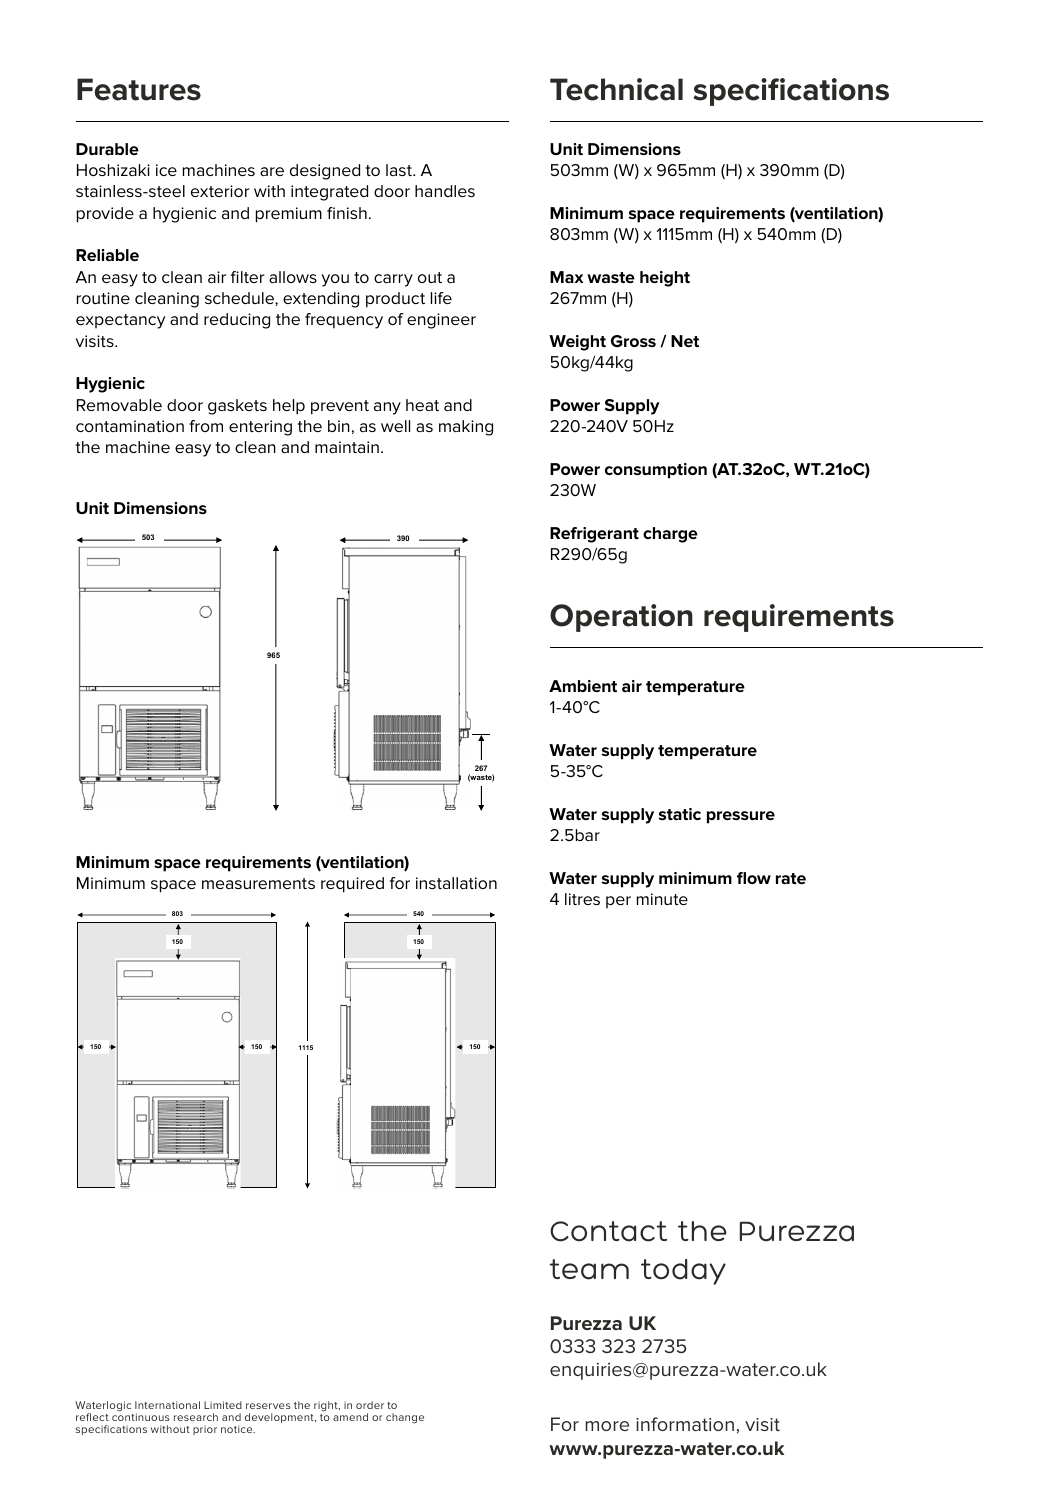 The width and height of the page is (1059, 1497). Describe the element at coordinates (258, 883) in the page. I see `measurements` at that location.
